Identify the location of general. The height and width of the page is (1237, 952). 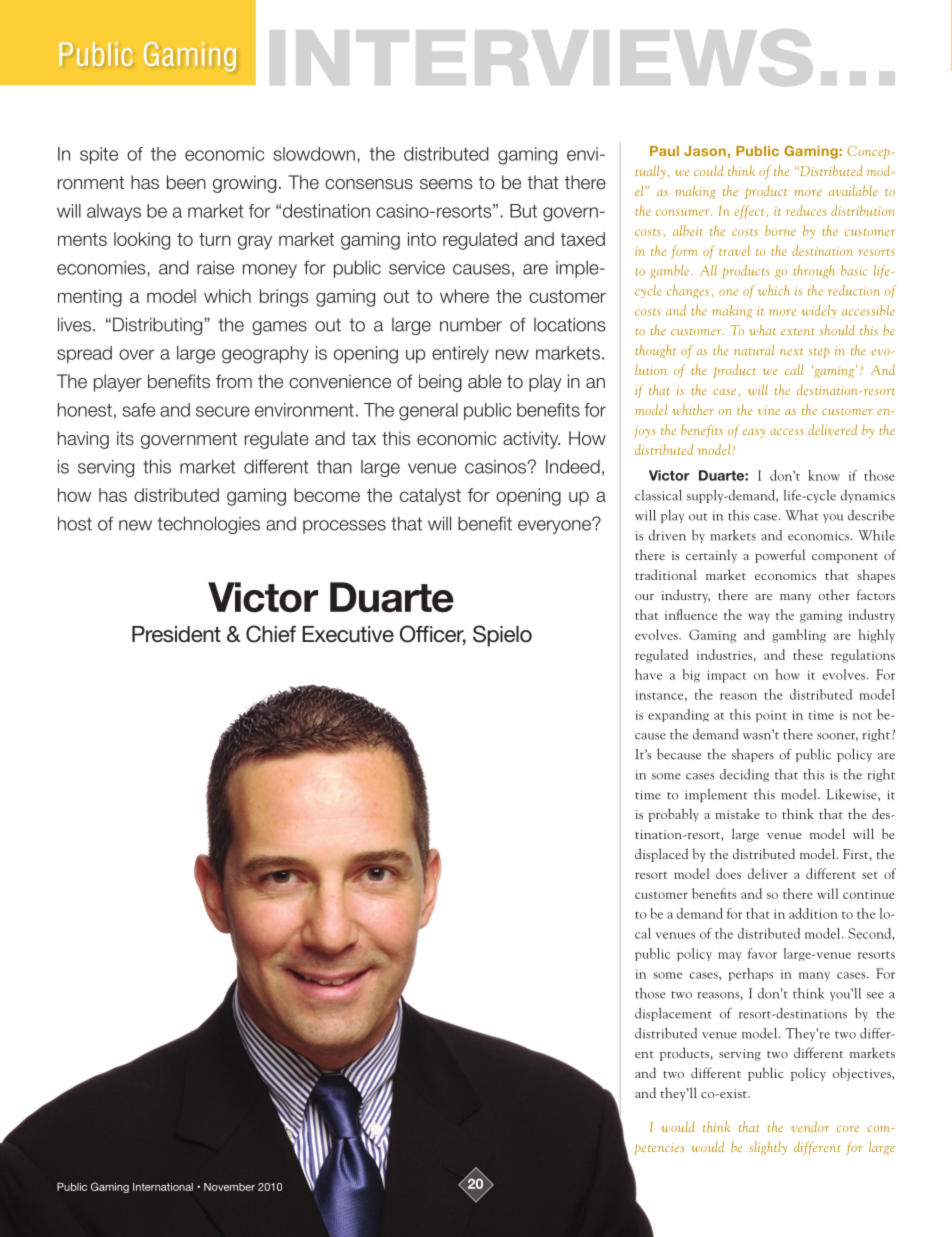
(428, 412).
